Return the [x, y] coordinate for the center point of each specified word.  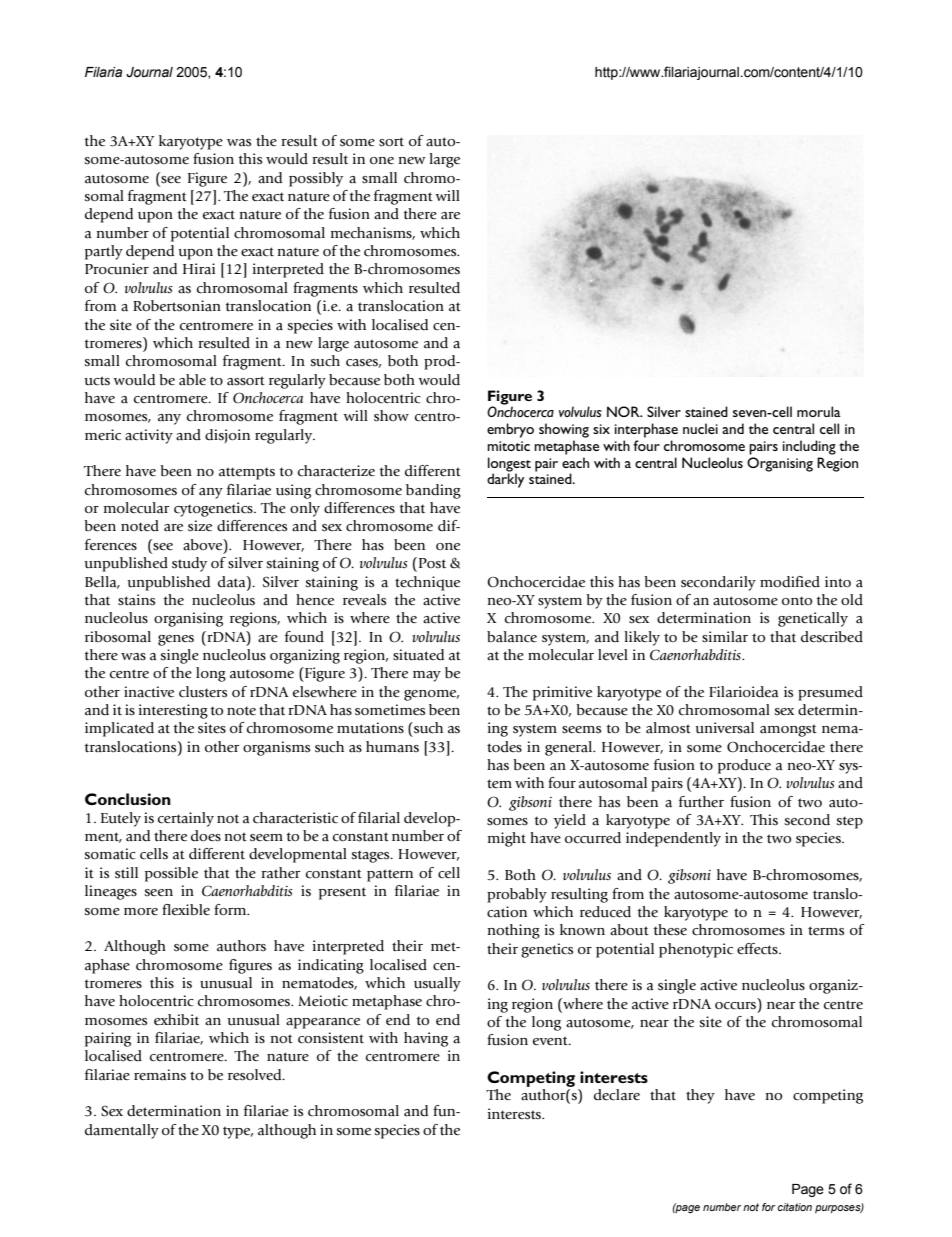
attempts [247, 473]
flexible [186, 910]
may [427, 676]
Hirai [199, 269]
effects [758, 949]
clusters [203, 692]
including [809, 447]
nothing [514, 931]
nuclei [700, 428]
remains [160, 1074]
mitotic [508, 446]
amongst [788, 730]
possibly [316, 179]
